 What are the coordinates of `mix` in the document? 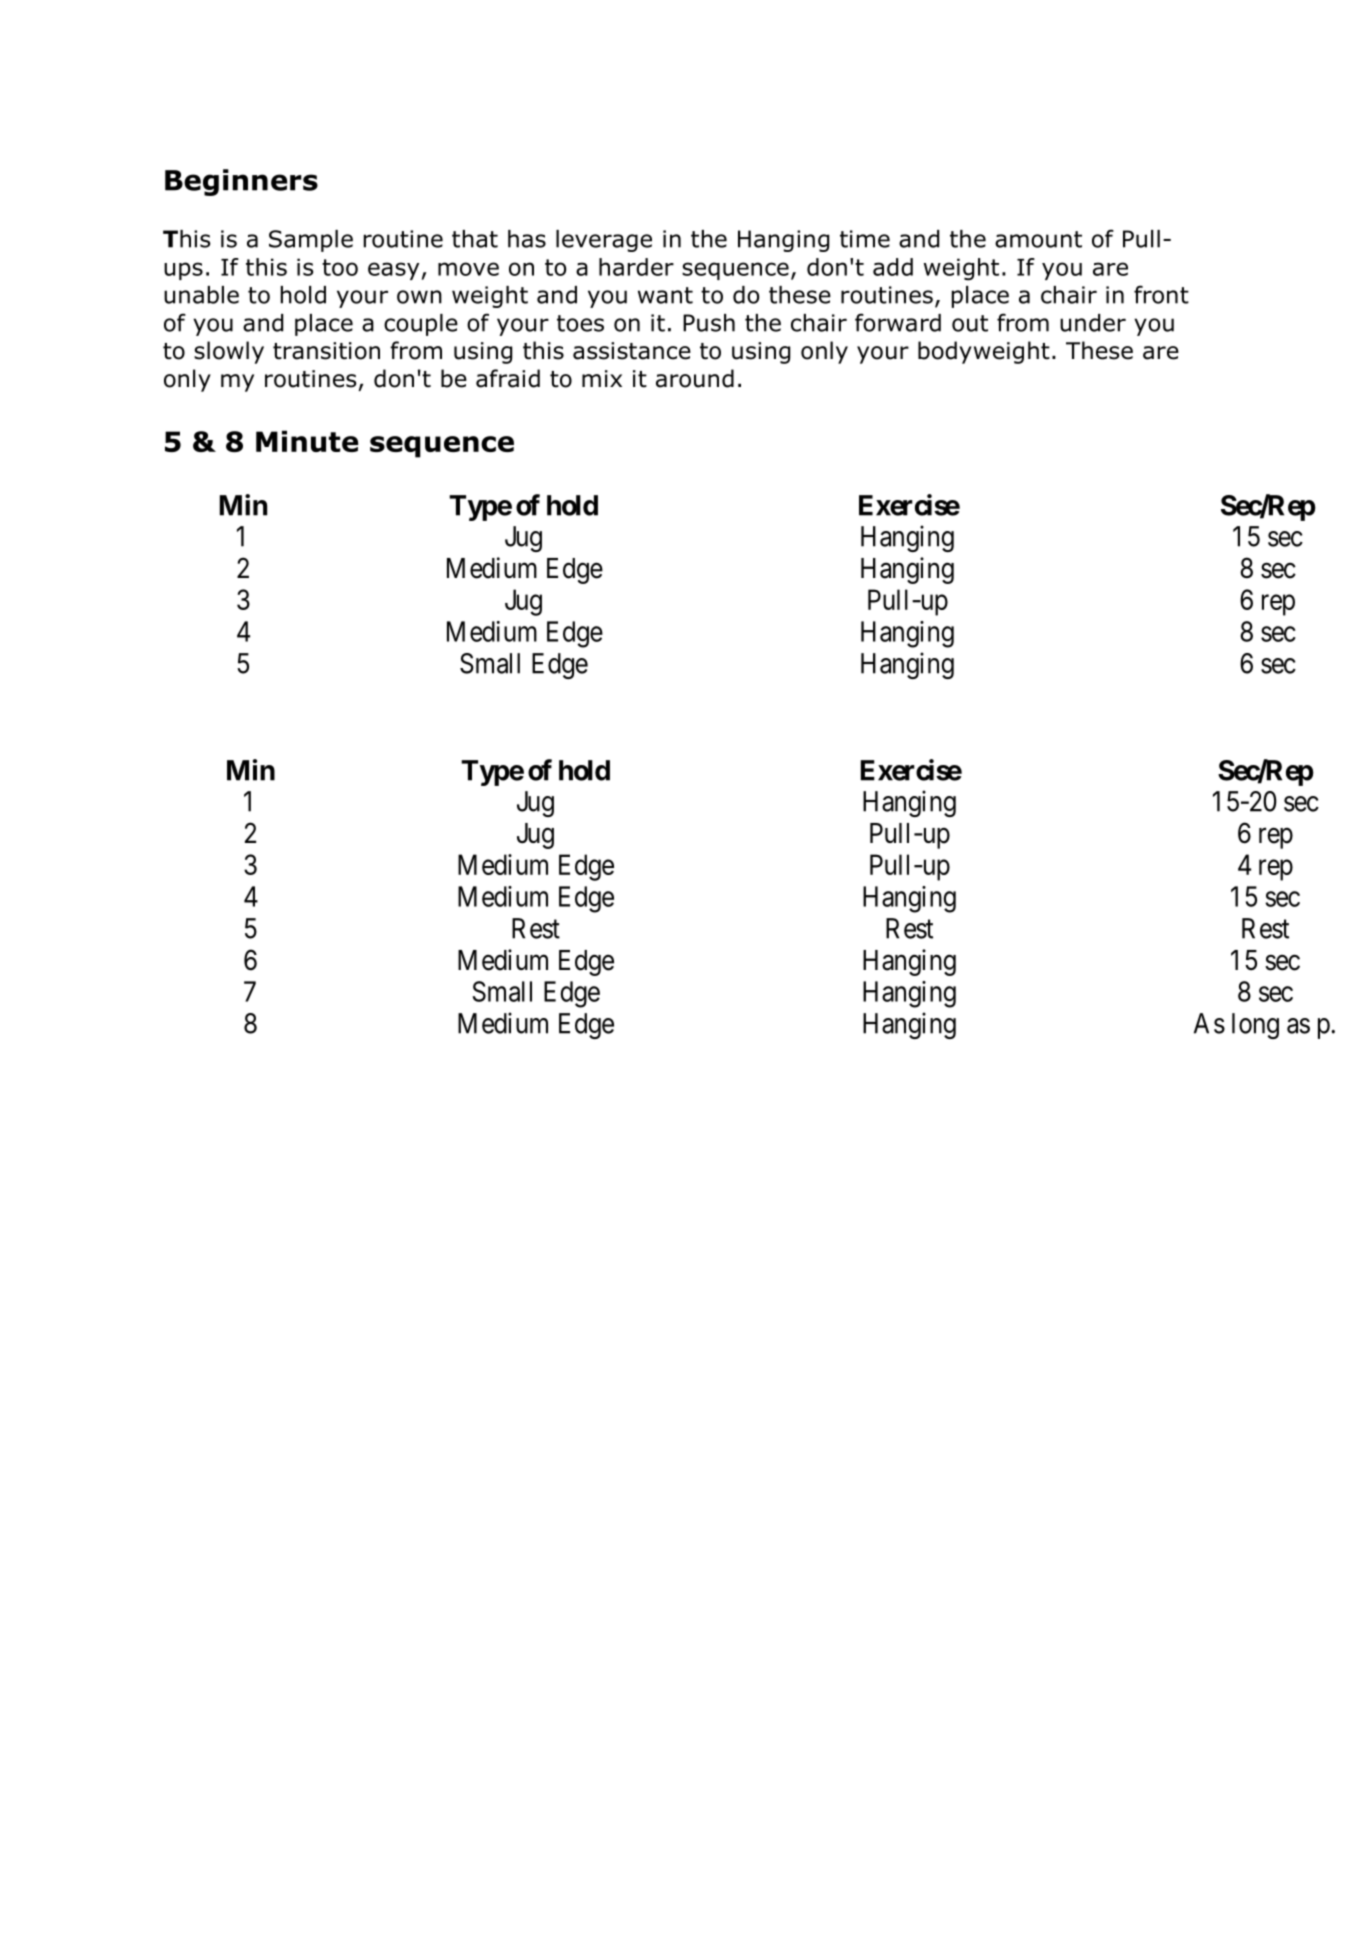 It's located at (602, 378).
